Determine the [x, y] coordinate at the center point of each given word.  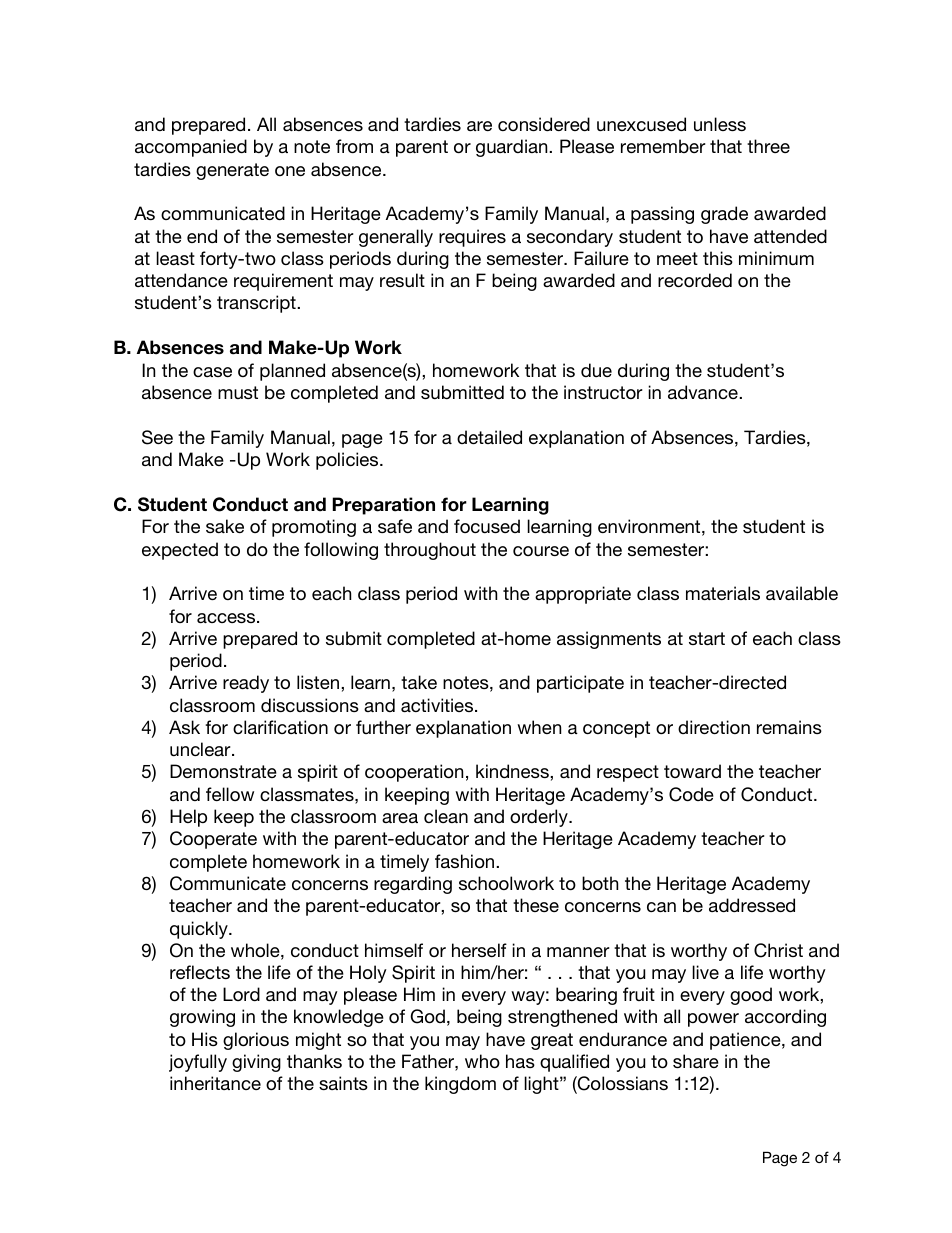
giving [256, 1063]
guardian [513, 148]
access [226, 618]
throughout [430, 551]
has [520, 1061]
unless [720, 124]
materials [723, 593]
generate [232, 171]
